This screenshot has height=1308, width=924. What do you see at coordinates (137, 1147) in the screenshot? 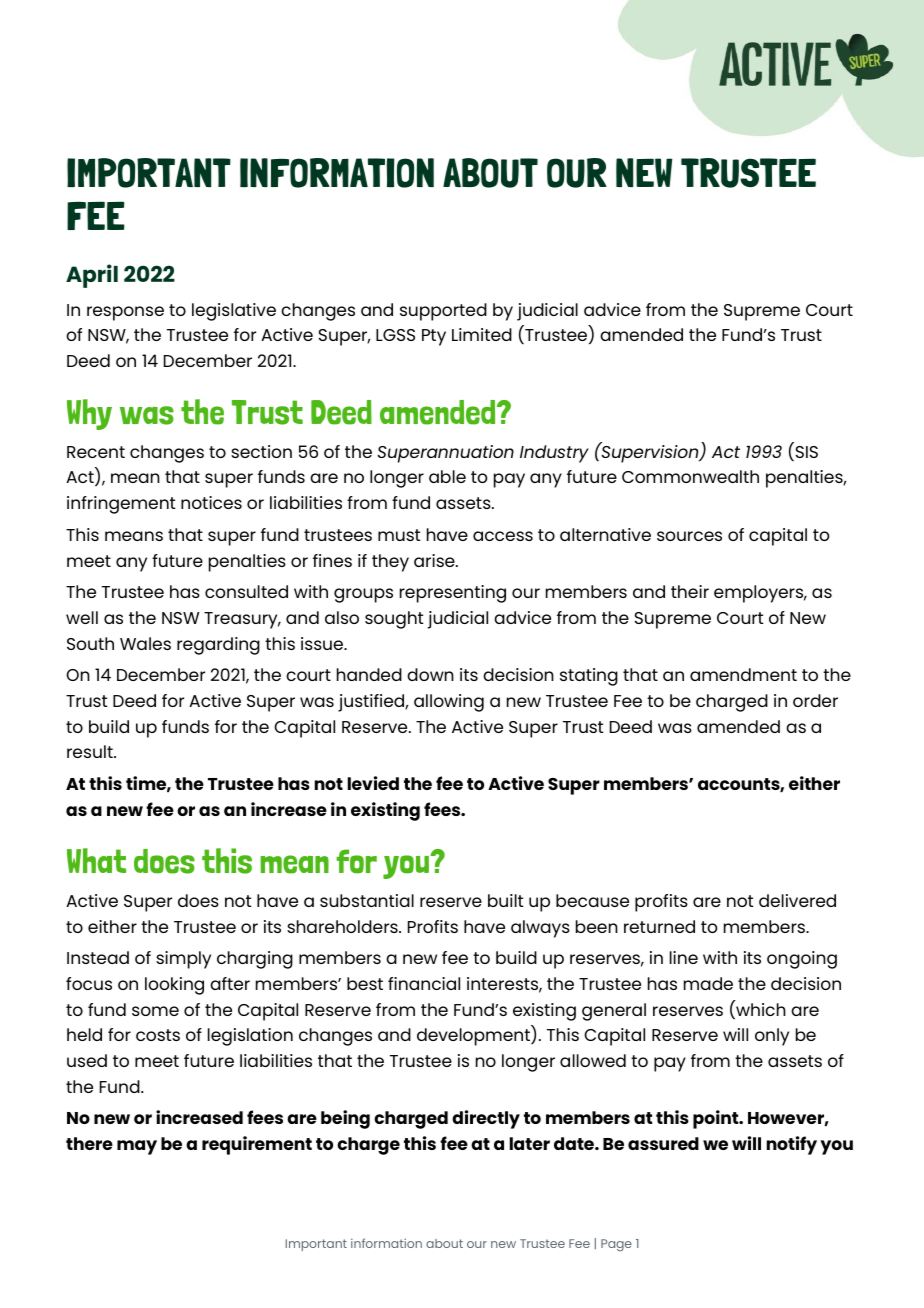
I see `may` at bounding box center [137, 1147].
